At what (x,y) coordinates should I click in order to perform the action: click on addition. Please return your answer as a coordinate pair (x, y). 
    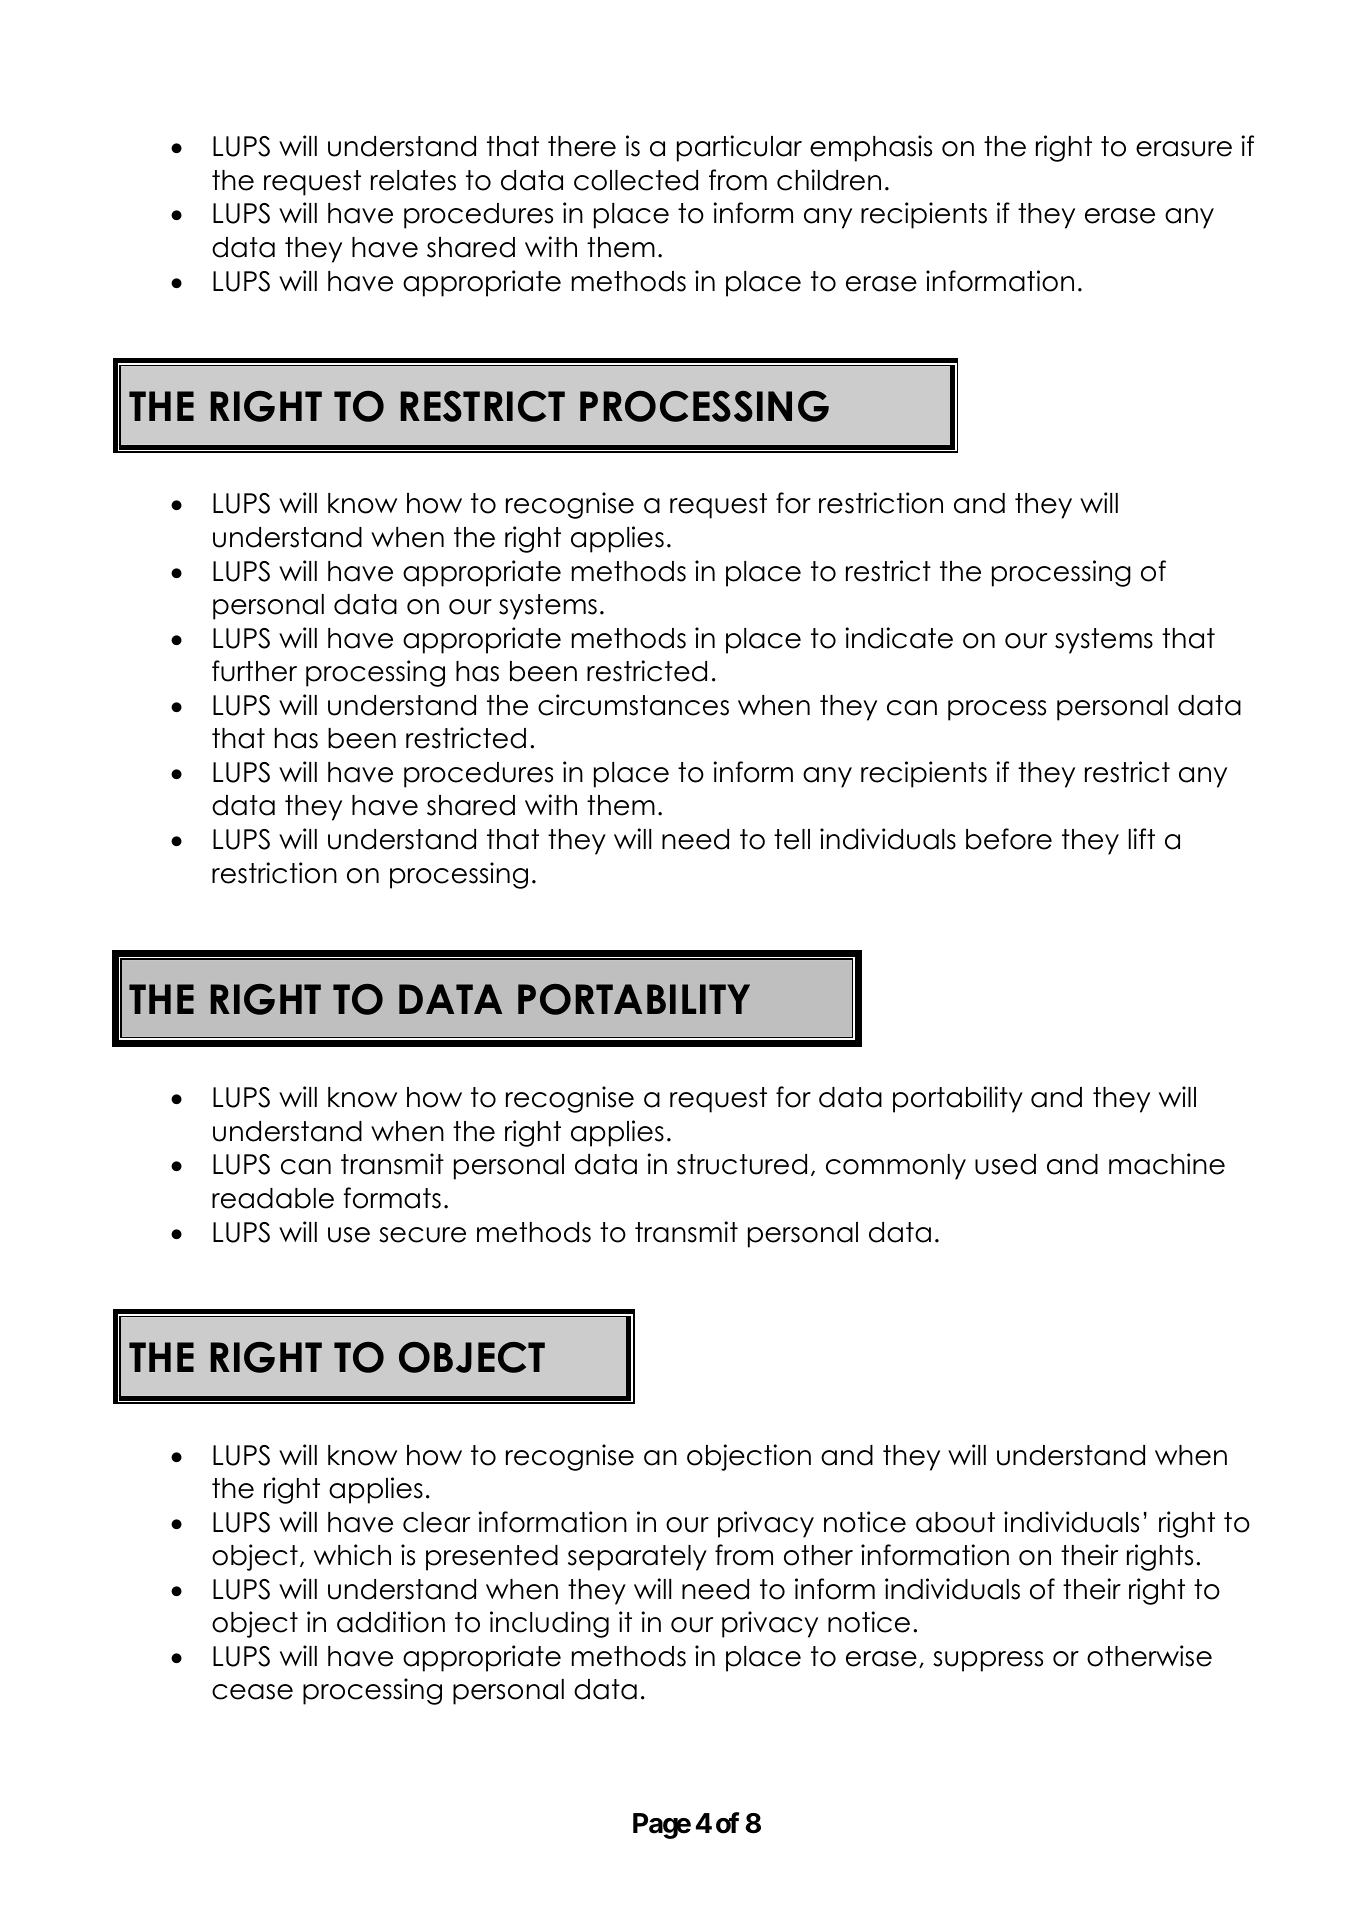
    Looking at the image, I should click on (391, 1622).
